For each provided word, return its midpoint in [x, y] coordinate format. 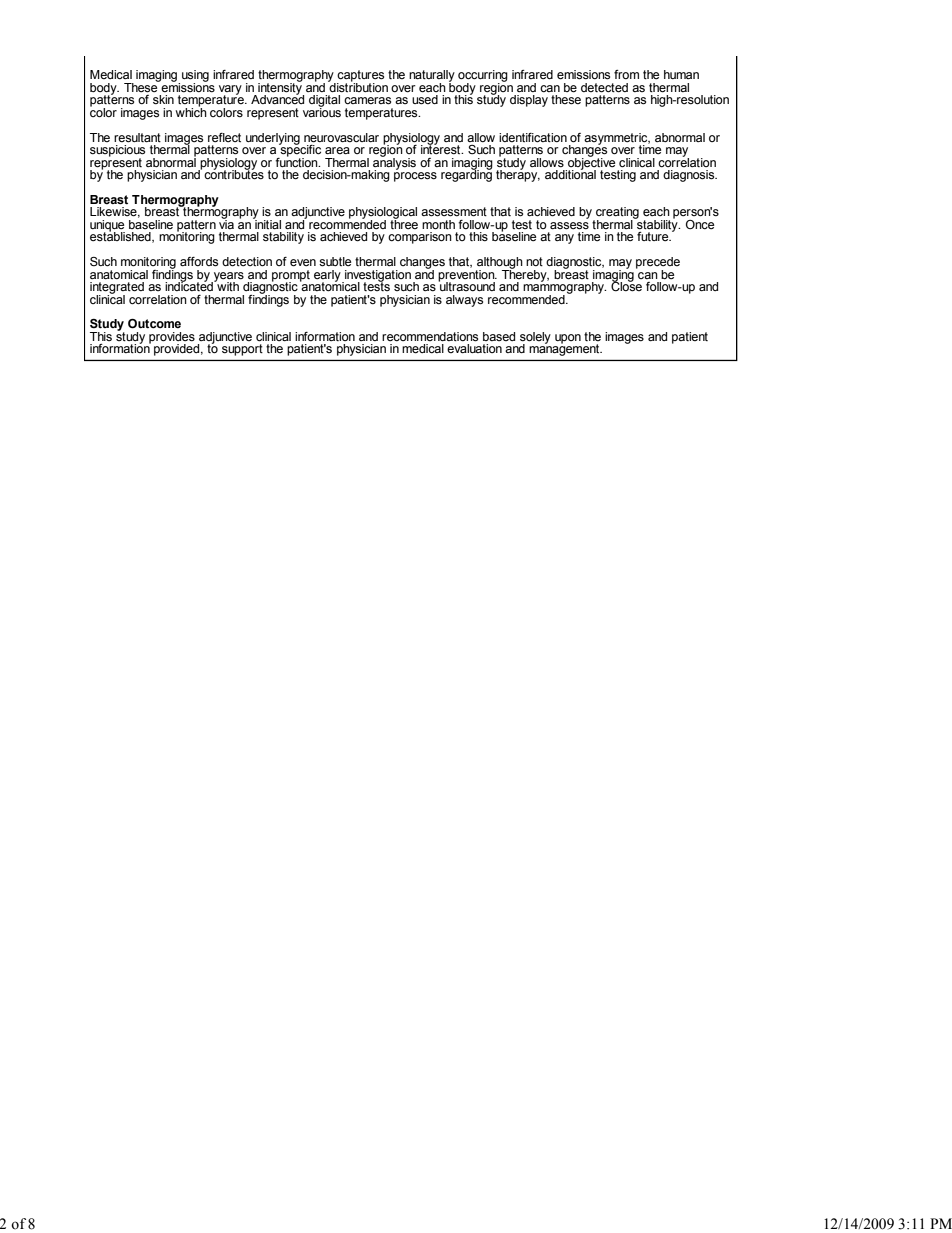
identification [533, 138]
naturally [432, 77]
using [195, 77]
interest [442, 149]
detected [604, 88]
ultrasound [466, 285]
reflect [224, 137]
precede [658, 264]
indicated [190, 286]
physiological [383, 214]
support [242, 350]
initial [267, 223]
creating [616, 214]
